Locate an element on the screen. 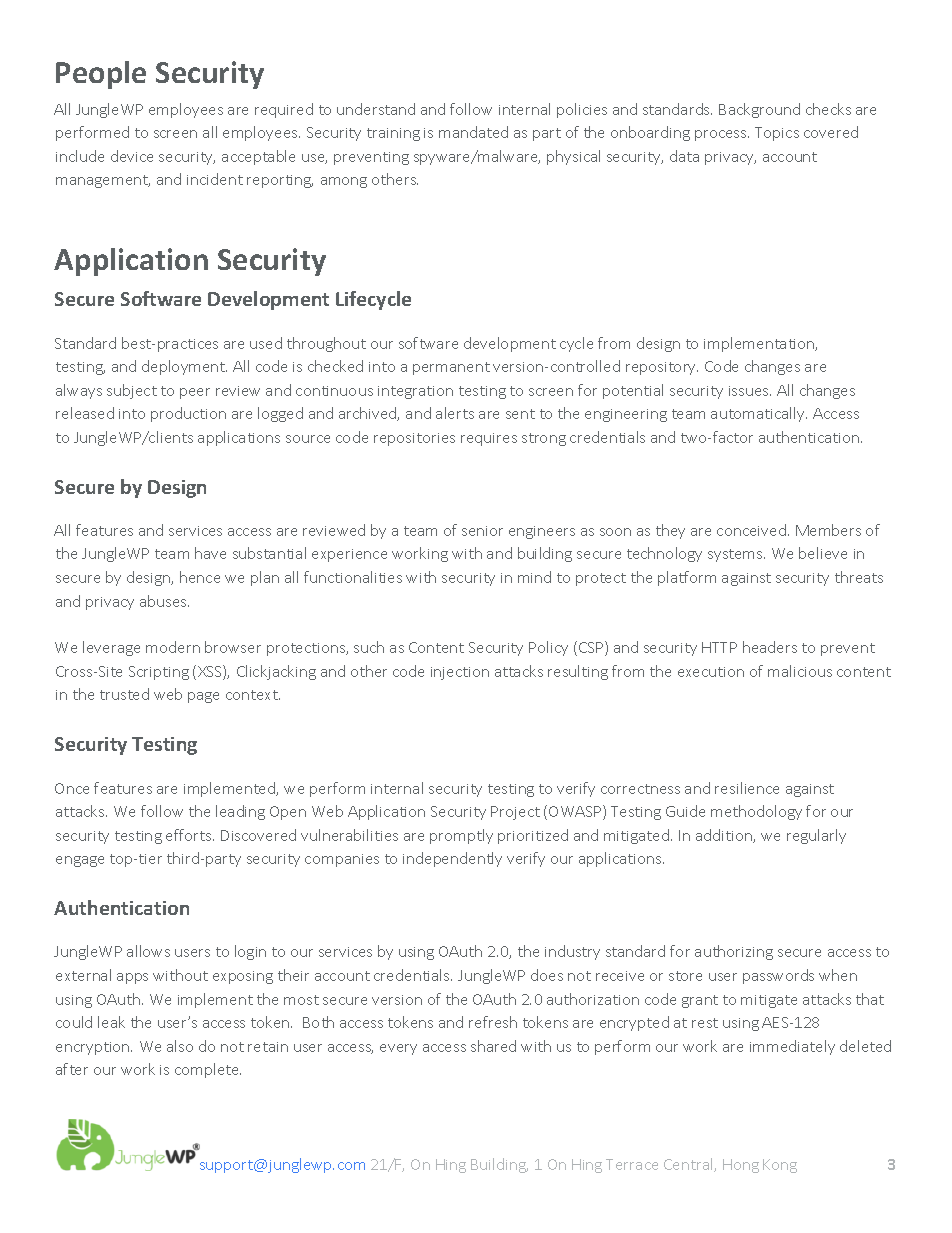 This screenshot has height=1233, width=952. injection is located at coordinates (460, 673).
